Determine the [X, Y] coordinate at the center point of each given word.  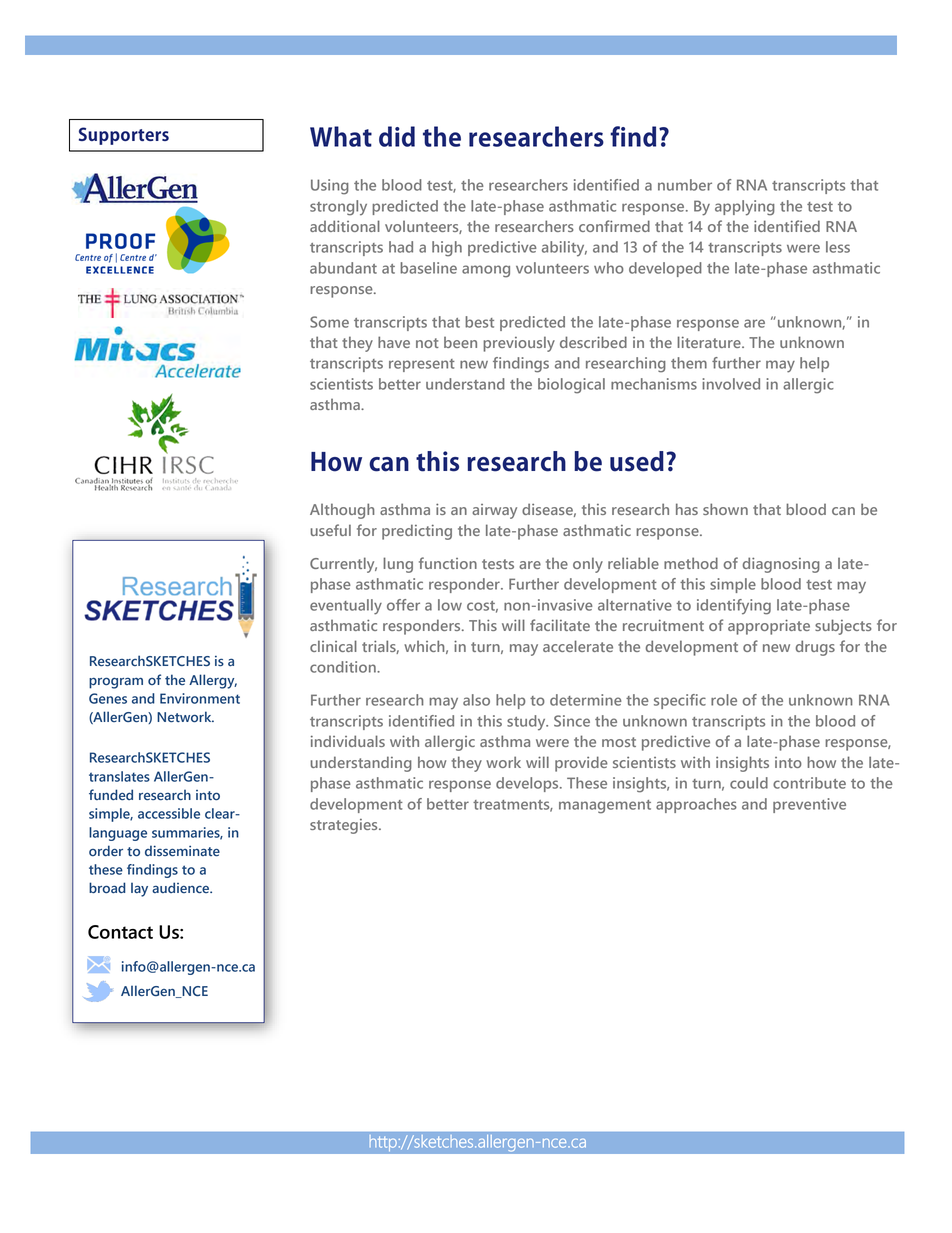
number [685, 185]
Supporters [124, 136]
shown [725, 509]
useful [331, 530]
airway [494, 511]
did [397, 136]
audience [182, 887]
